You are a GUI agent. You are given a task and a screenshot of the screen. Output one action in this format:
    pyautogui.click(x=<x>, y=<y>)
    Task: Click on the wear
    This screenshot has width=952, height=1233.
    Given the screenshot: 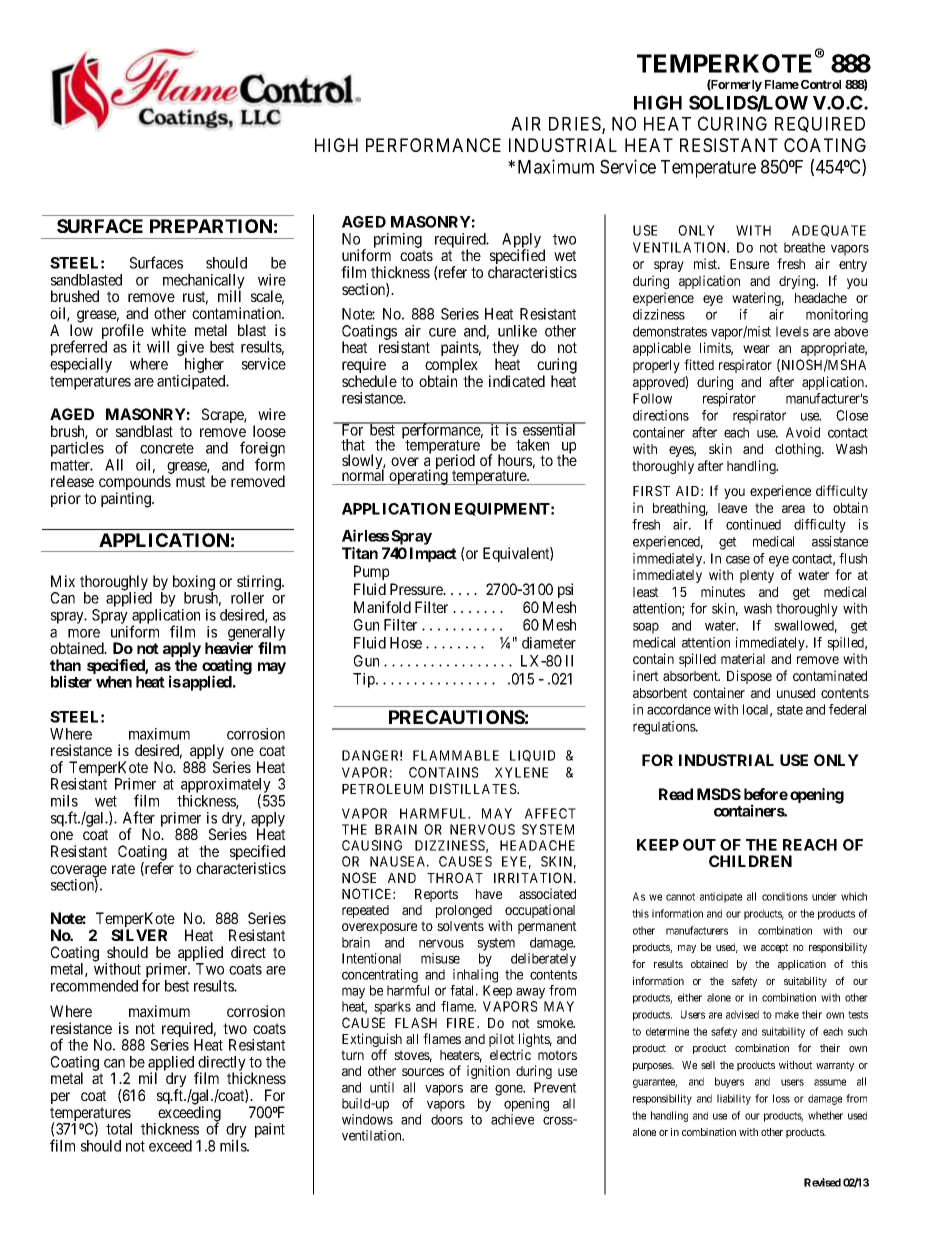 What is the action you would take?
    pyautogui.click(x=756, y=349)
